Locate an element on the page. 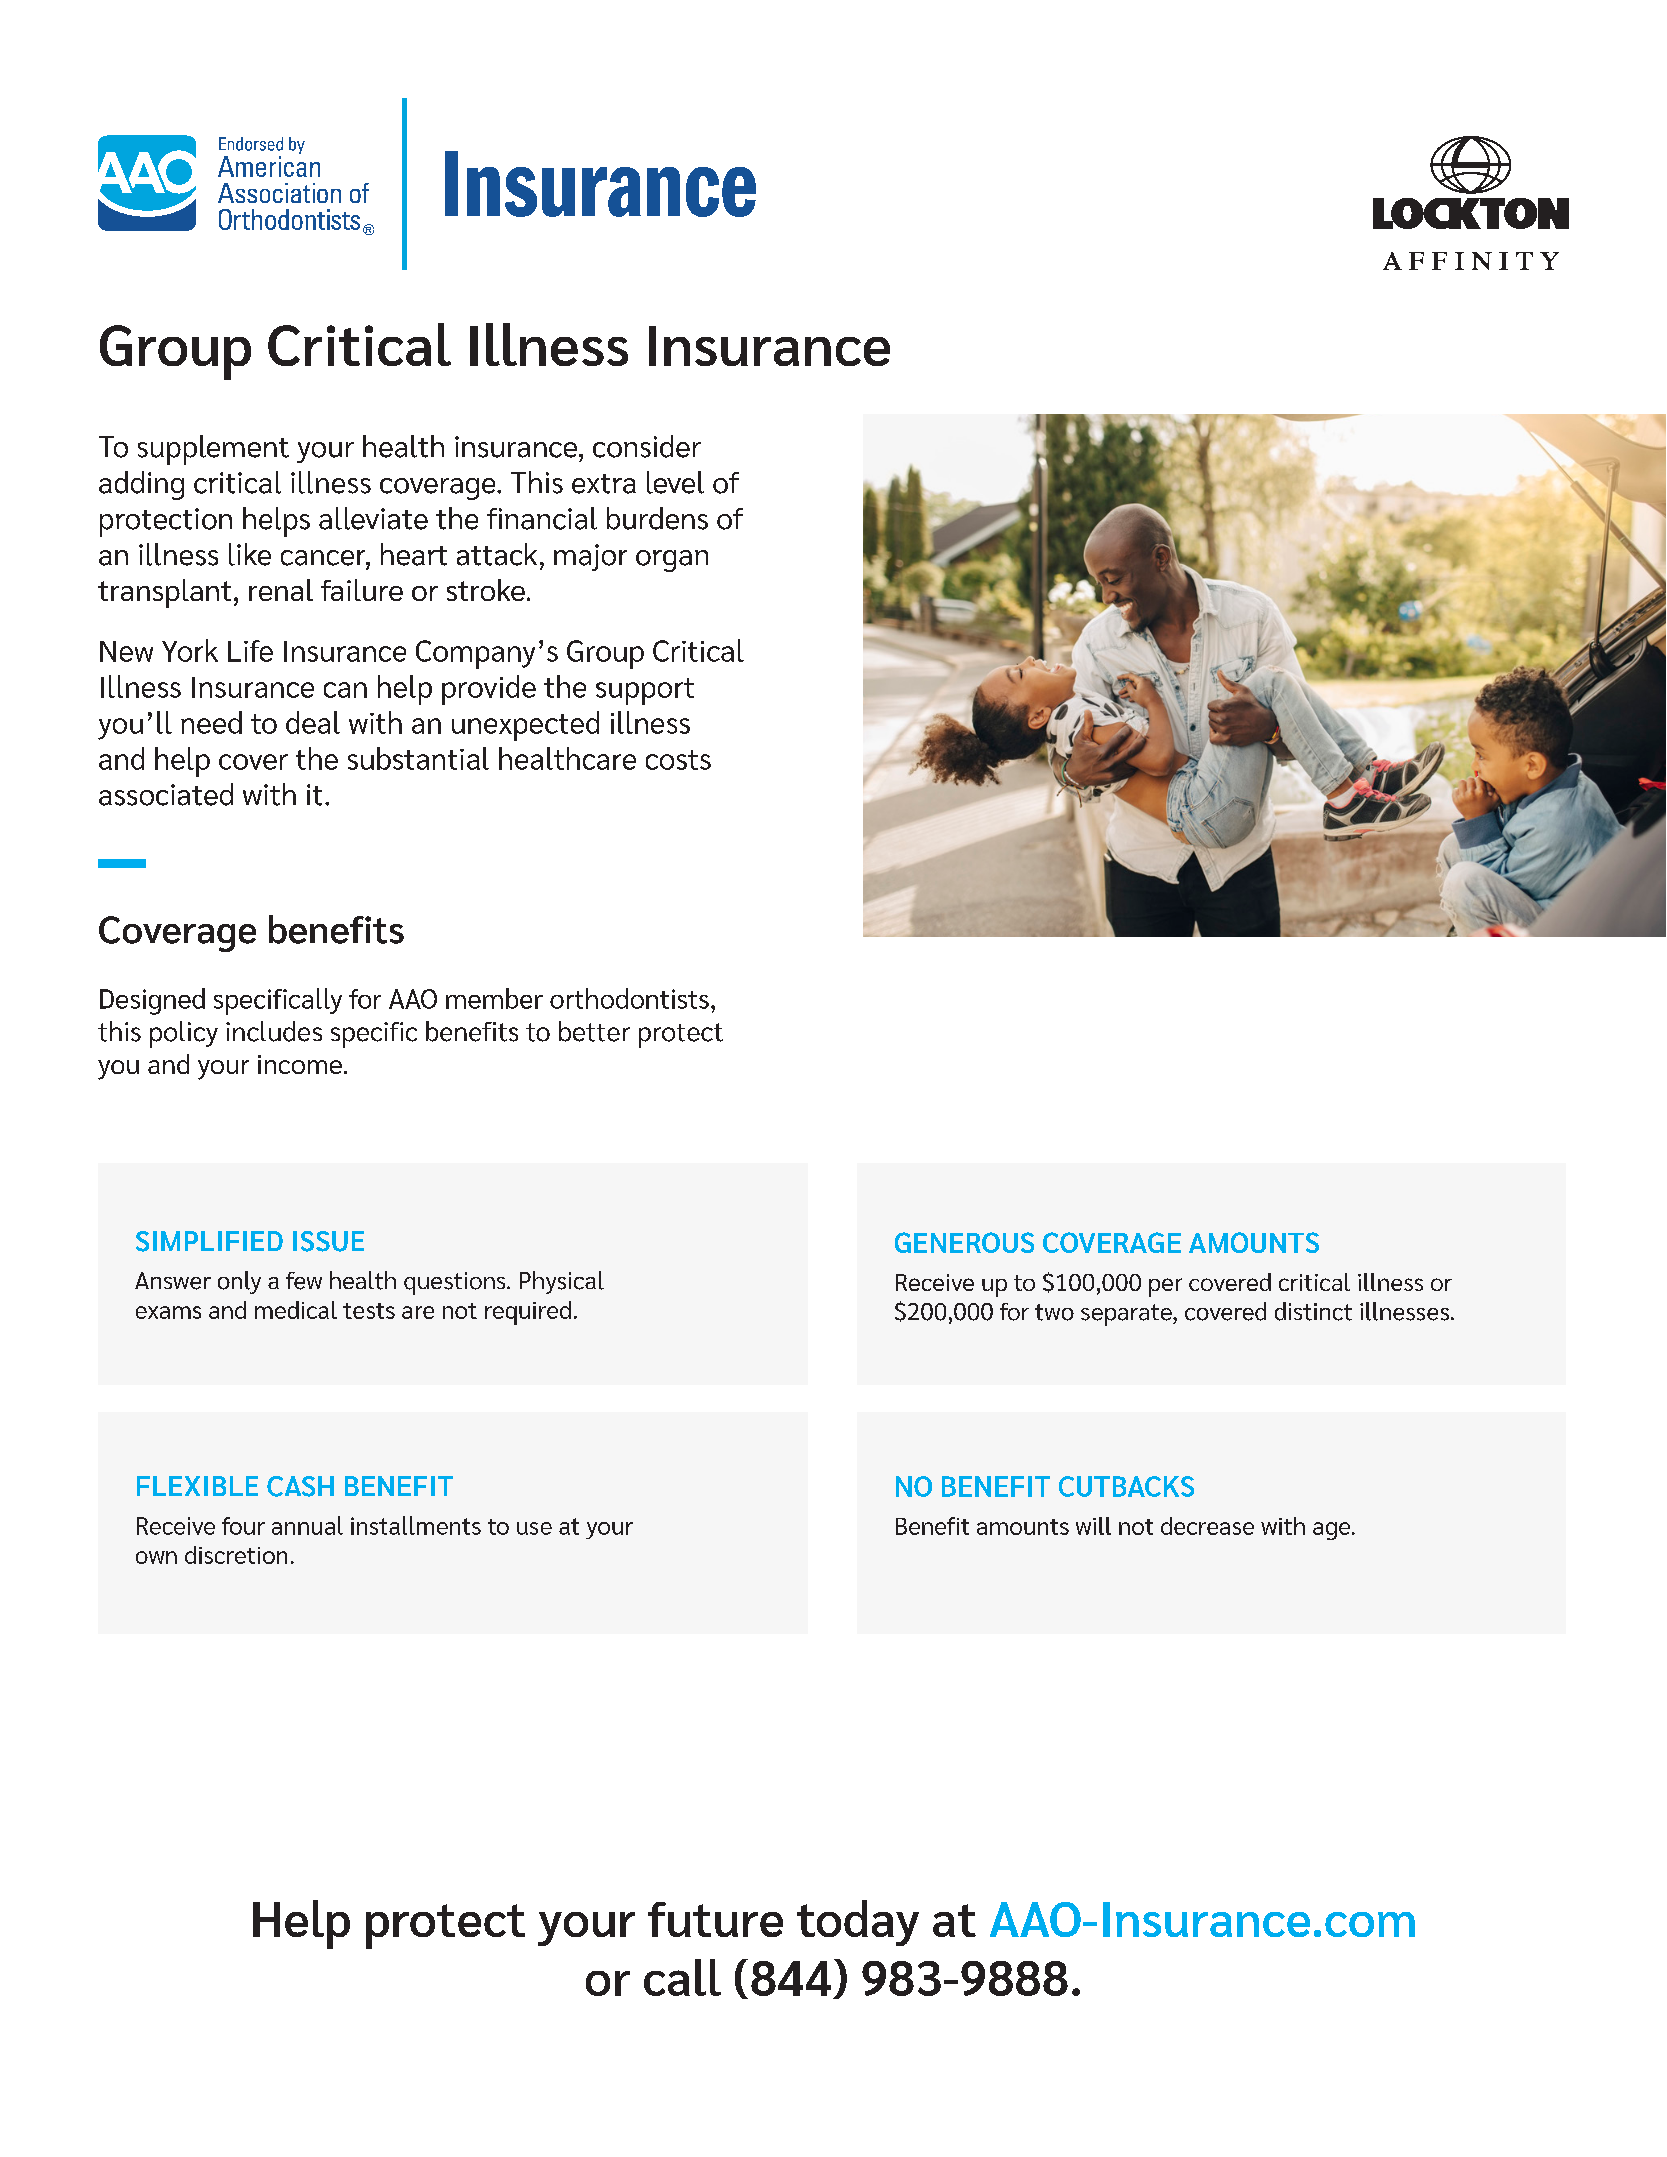 This document has width=1667, height=2157. Physical is located at coordinates (562, 1282).
